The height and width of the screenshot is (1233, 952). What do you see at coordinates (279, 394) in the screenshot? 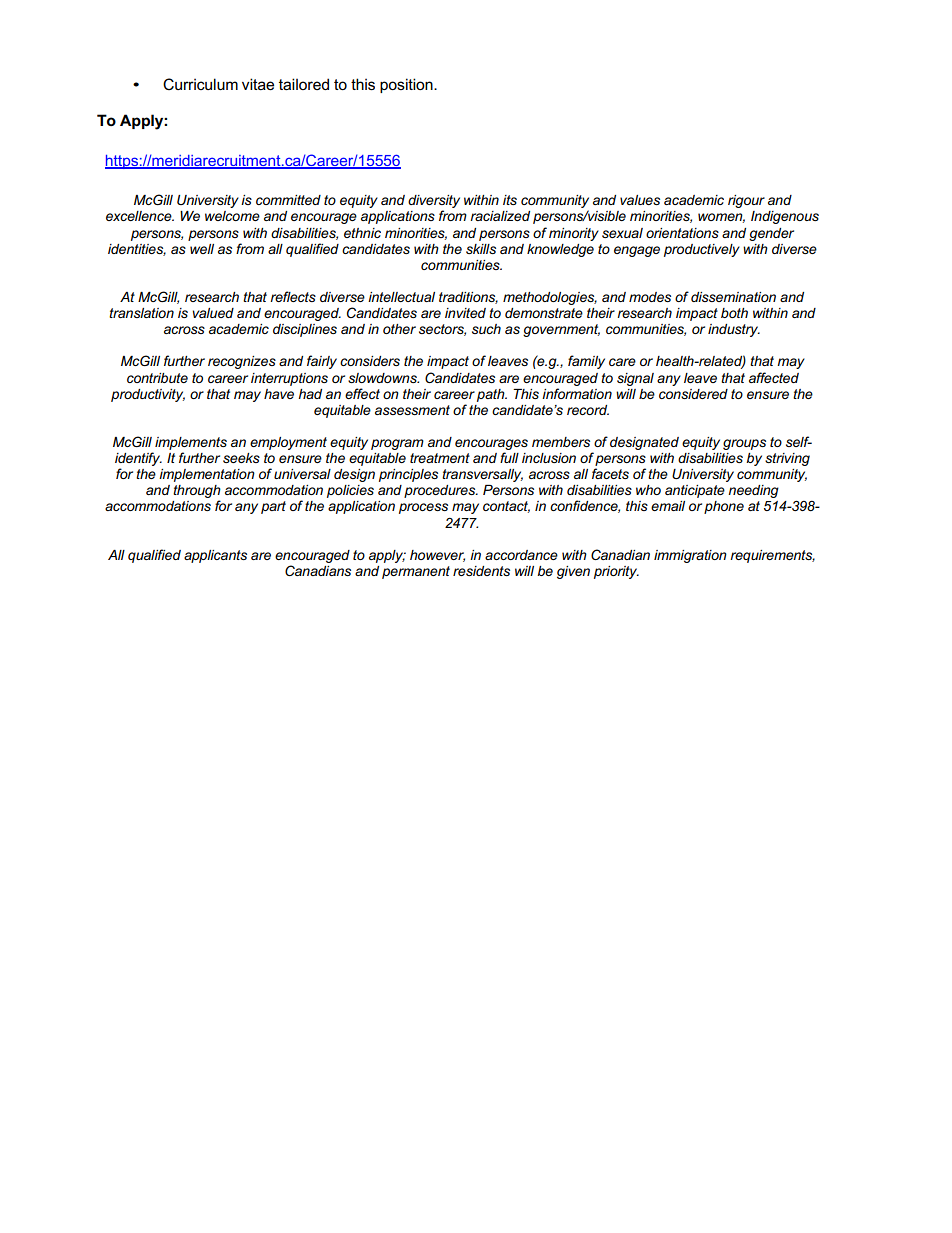
I see `have` at bounding box center [279, 394].
